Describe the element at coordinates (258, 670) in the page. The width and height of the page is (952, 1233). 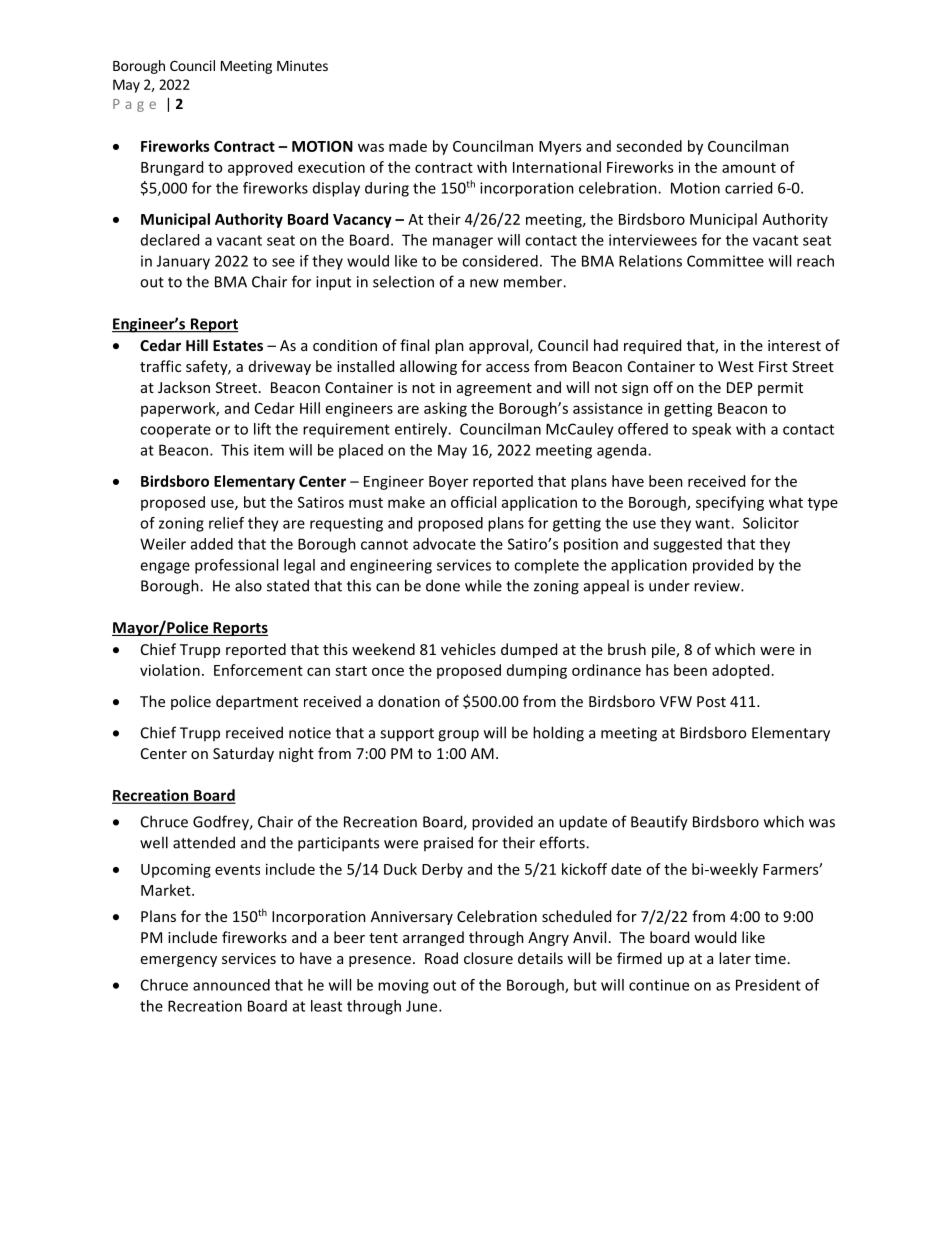
I see `Enforcement` at that location.
